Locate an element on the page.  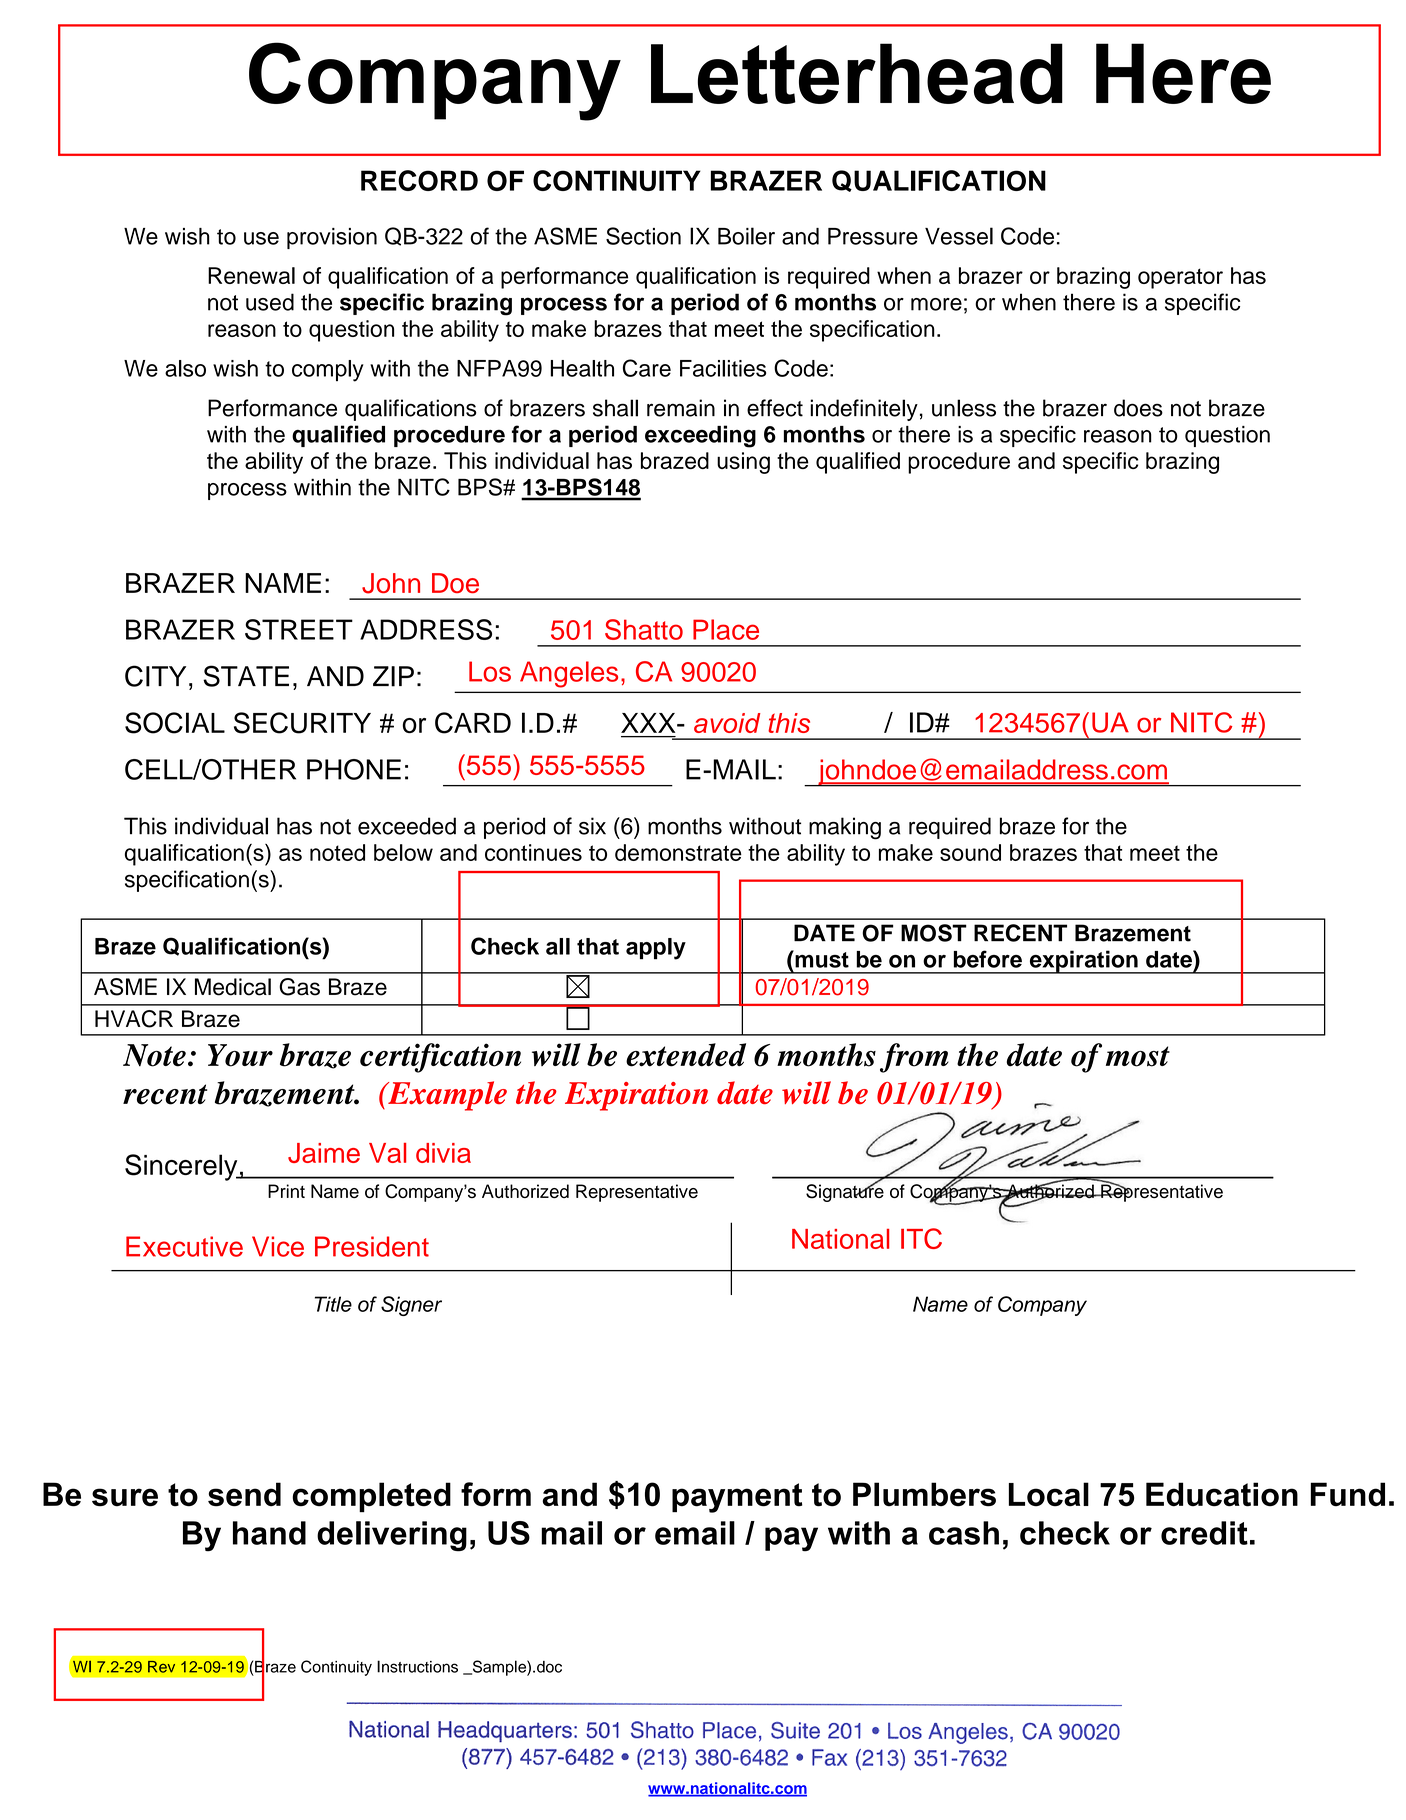
Boiler is located at coordinates (746, 236).
